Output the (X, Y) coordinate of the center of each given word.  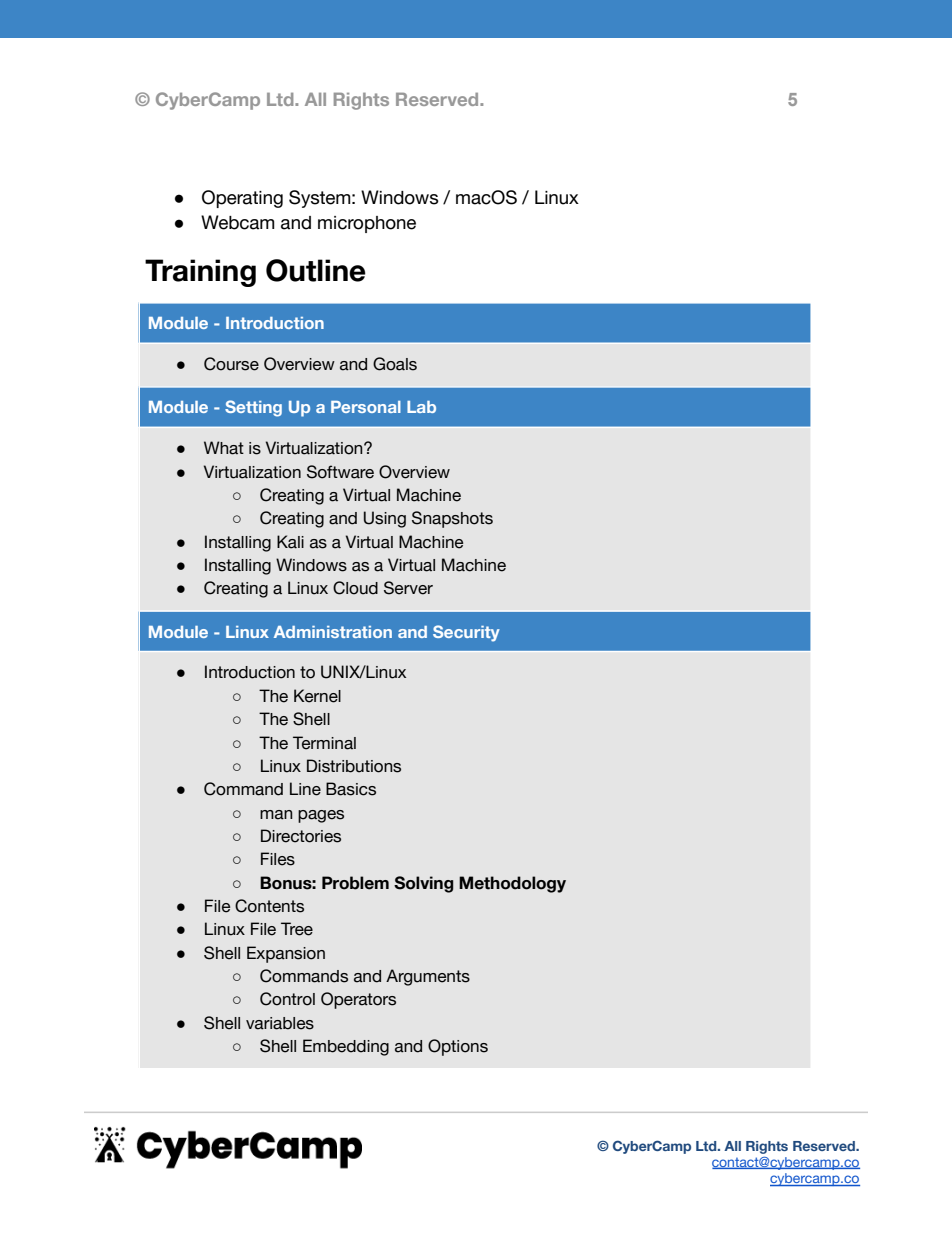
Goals (395, 364)
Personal (366, 407)
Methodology (512, 884)
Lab (421, 407)
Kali (290, 542)
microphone (367, 224)
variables (280, 1023)
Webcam (238, 222)
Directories (301, 836)
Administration (333, 632)
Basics (351, 789)
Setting (253, 408)
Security (466, 633)
